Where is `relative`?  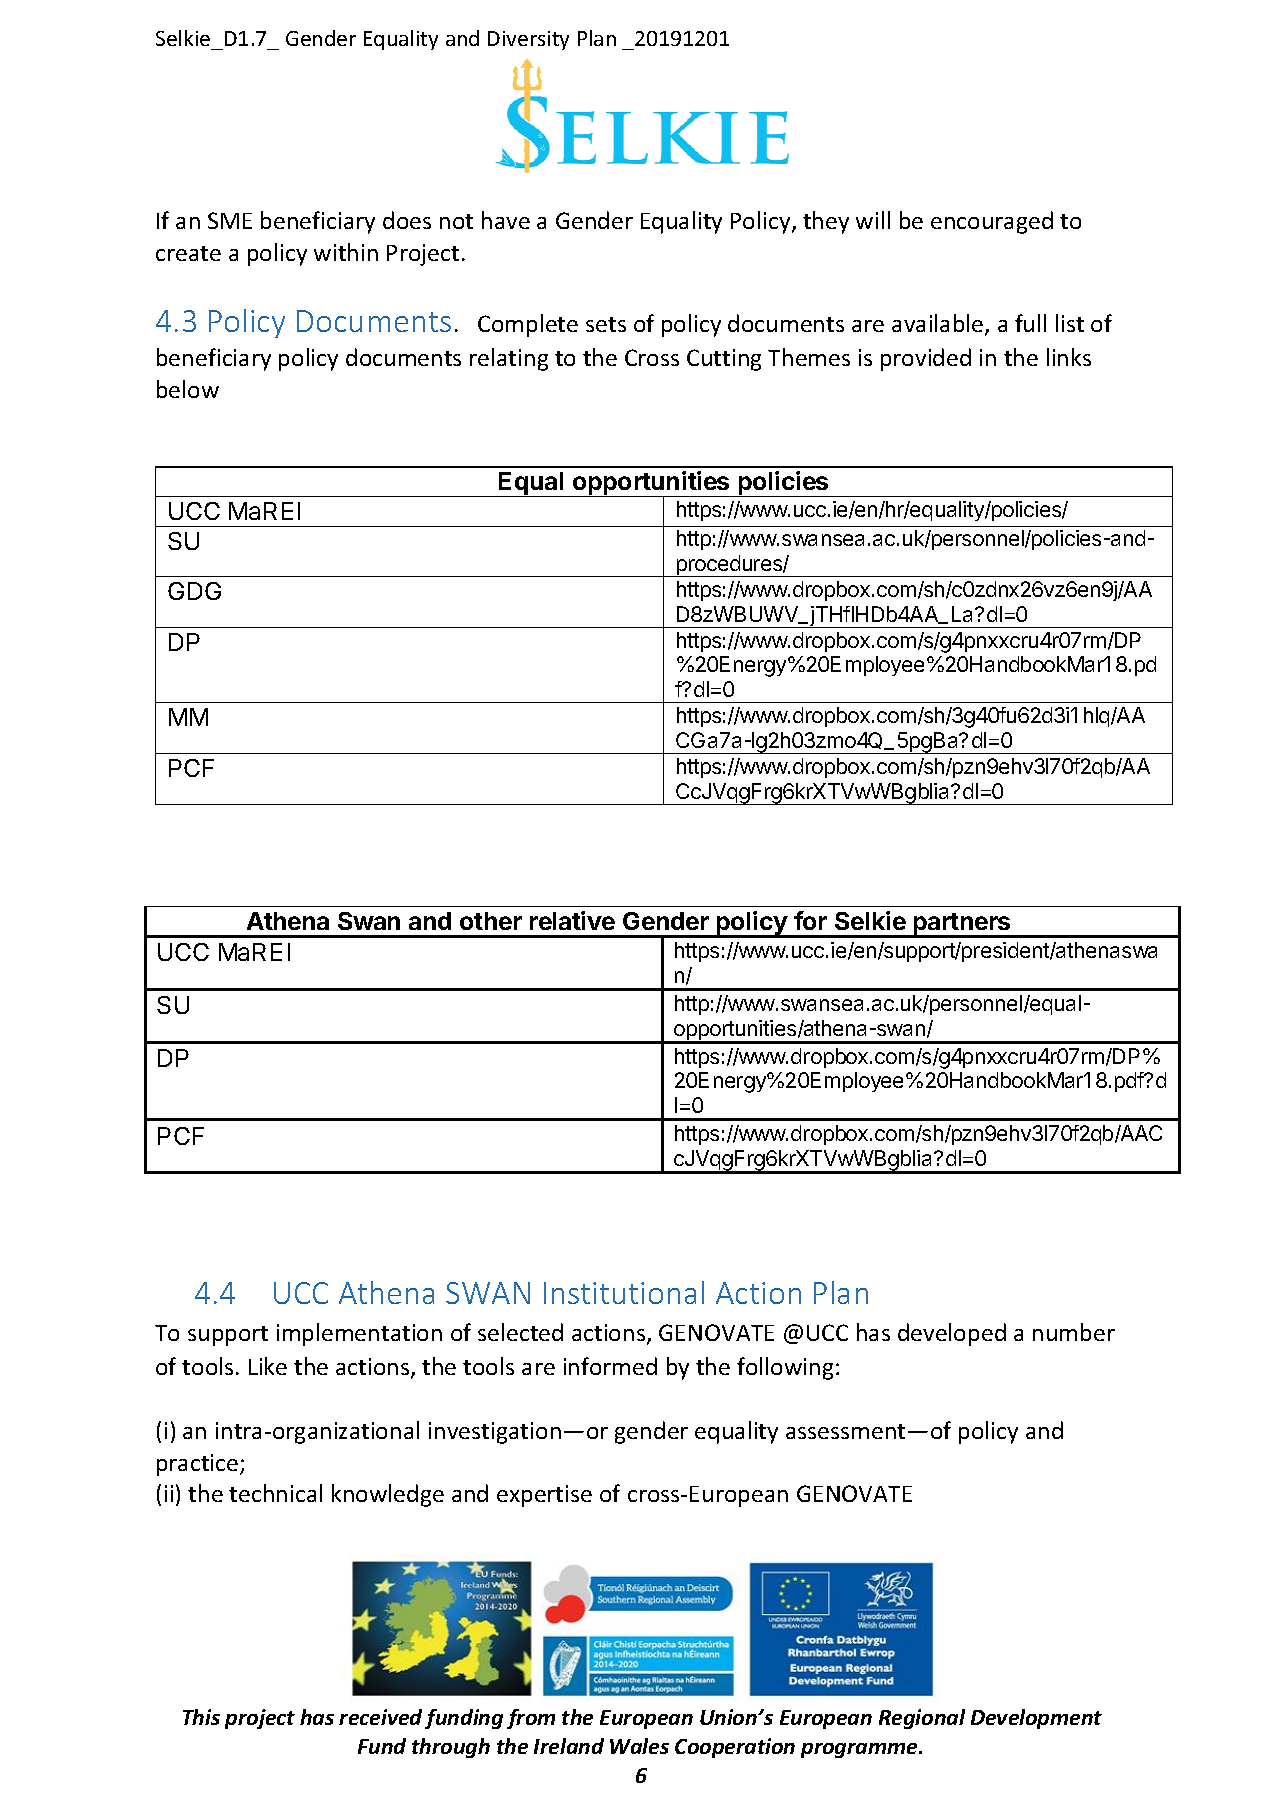 relative is located at coordinates (572, 920).
